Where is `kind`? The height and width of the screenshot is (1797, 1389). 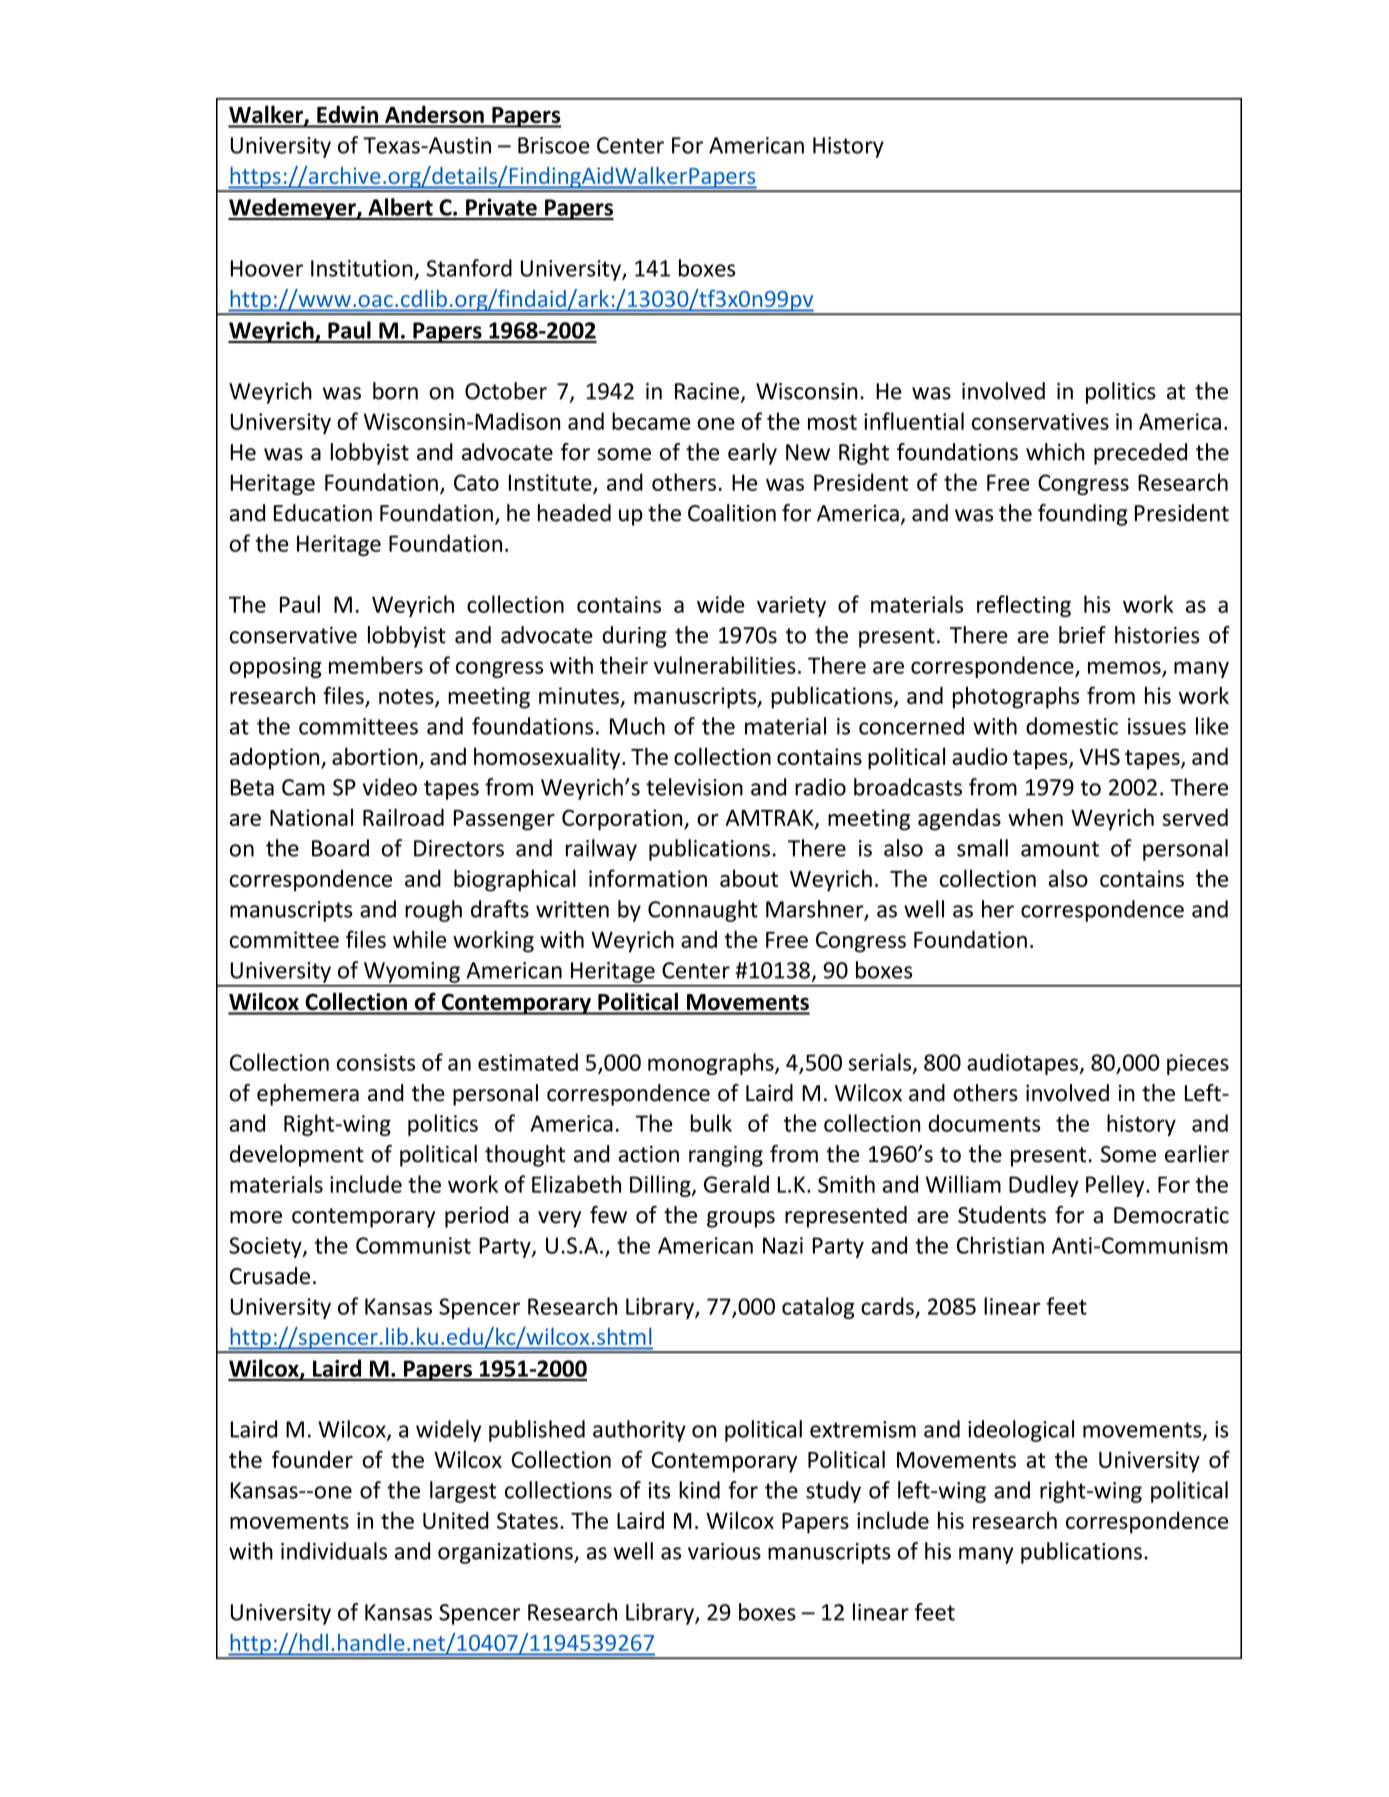 kind is located at coordinates (699, 1490).
